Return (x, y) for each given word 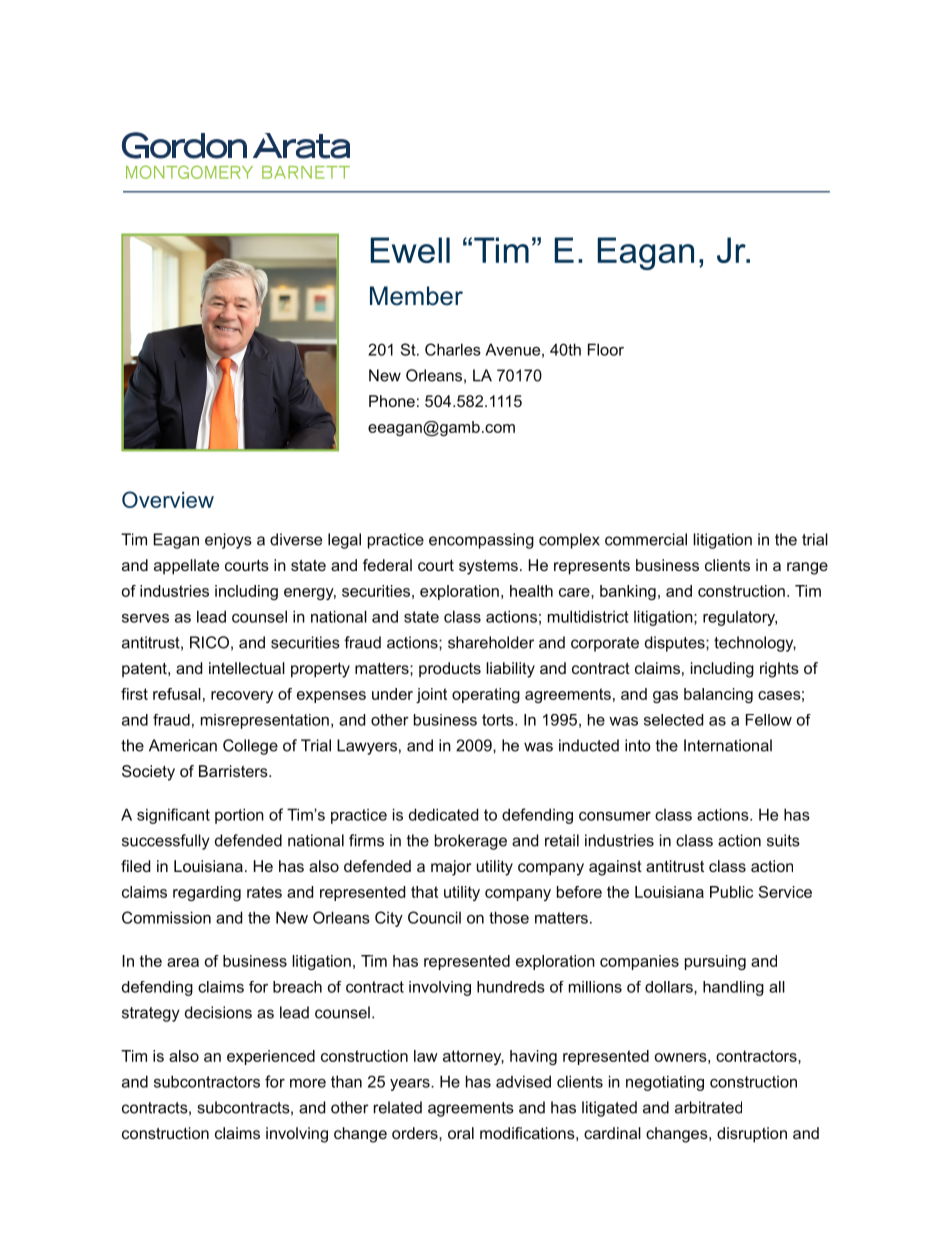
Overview (168, 499)
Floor (606, 349)
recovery (242, 697)
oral (461, 1133)
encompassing (481, 541)
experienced (271, 1057)
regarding (207, 893)
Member (416, 296)
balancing (718, 695)
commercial (646, 539)
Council (434, 917)
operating (486, 695)
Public (731, 892)
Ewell (410, 250)
